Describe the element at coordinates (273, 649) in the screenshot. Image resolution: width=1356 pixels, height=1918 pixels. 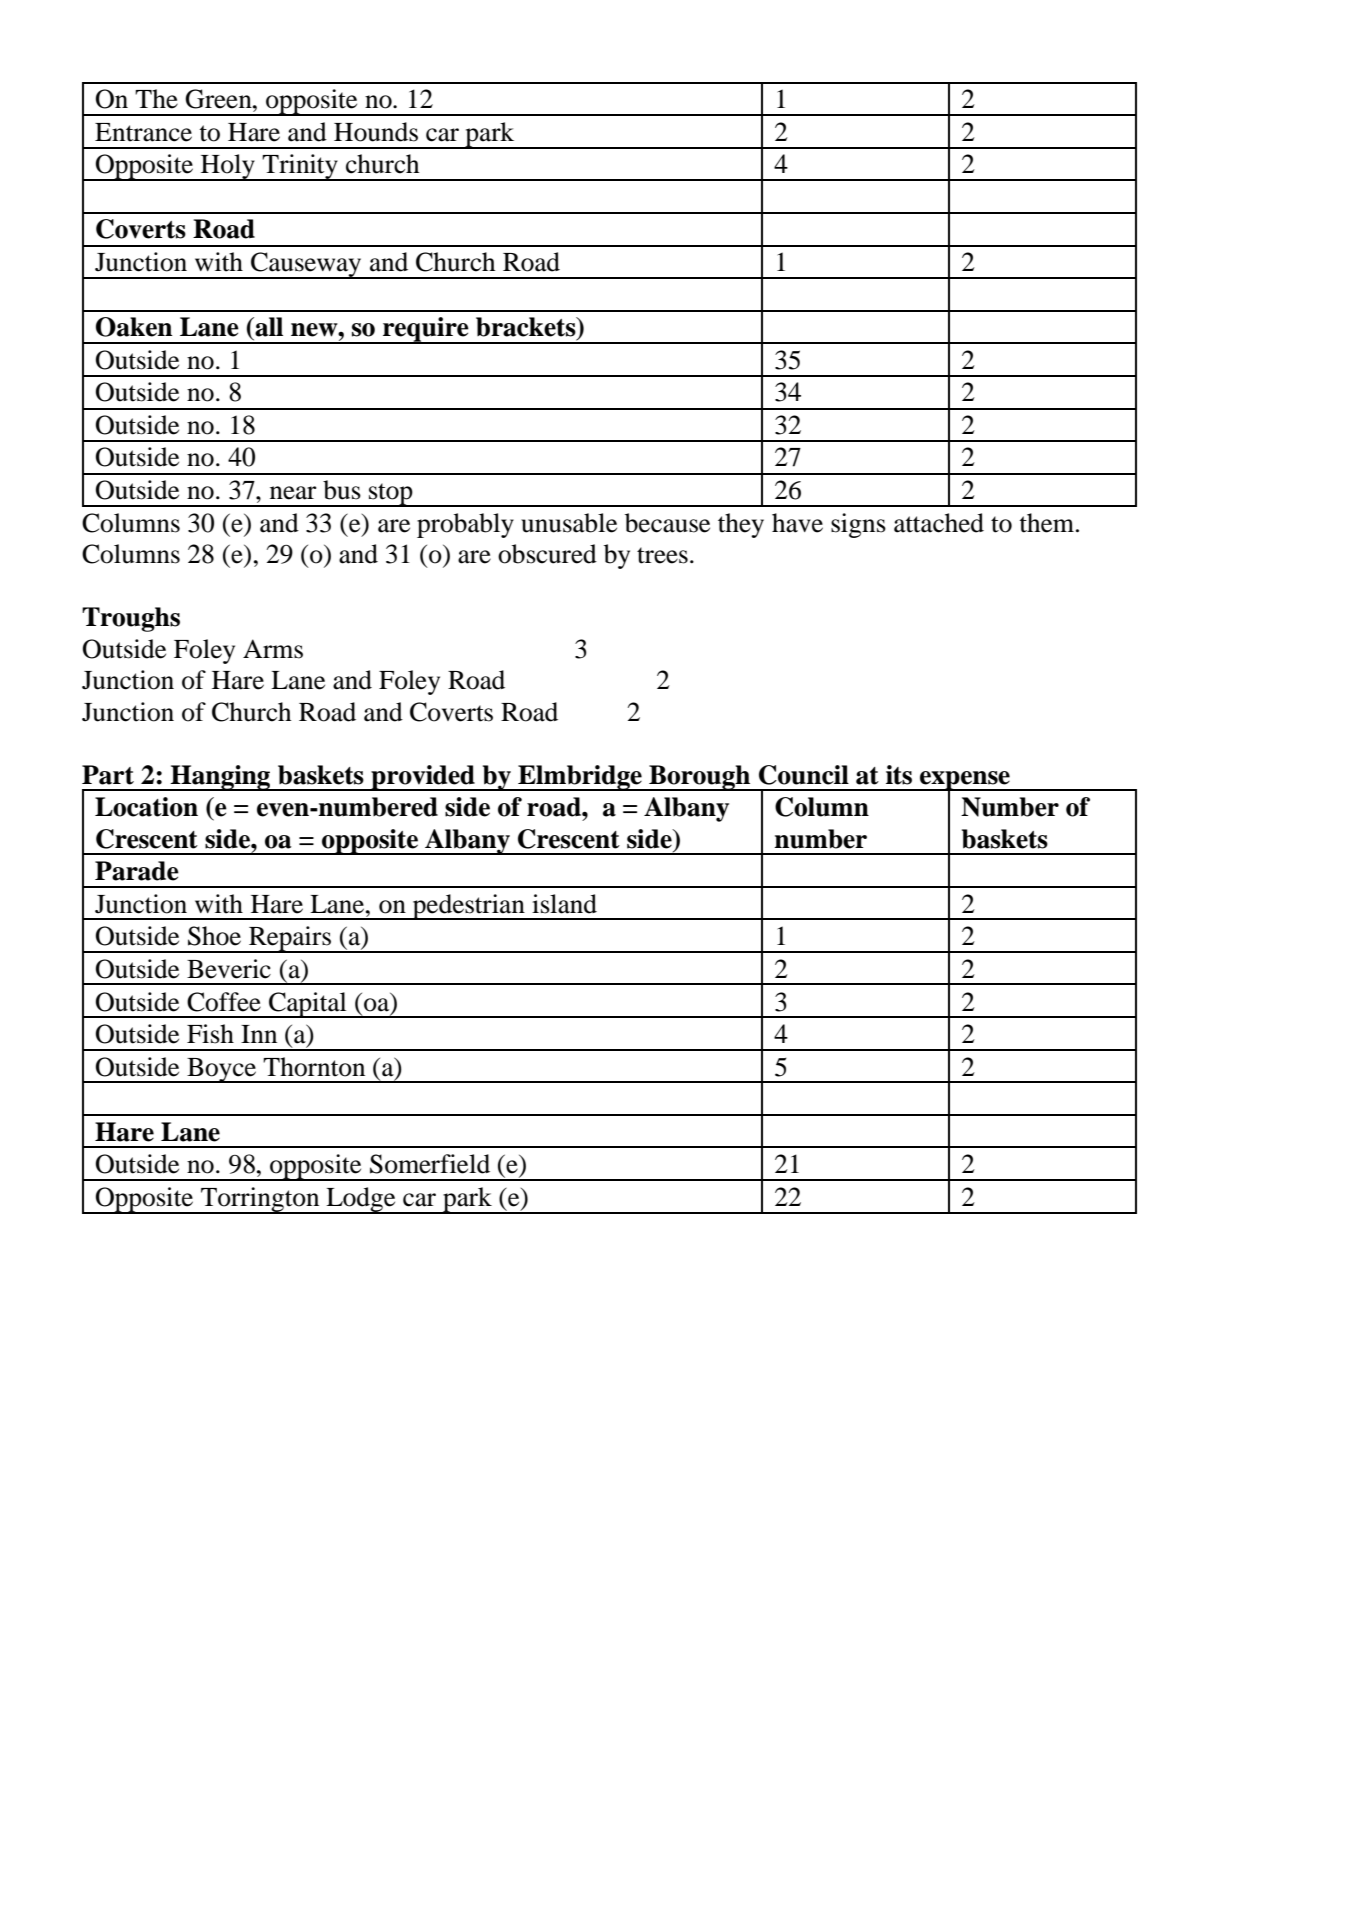
I see `Arms` at that location.
